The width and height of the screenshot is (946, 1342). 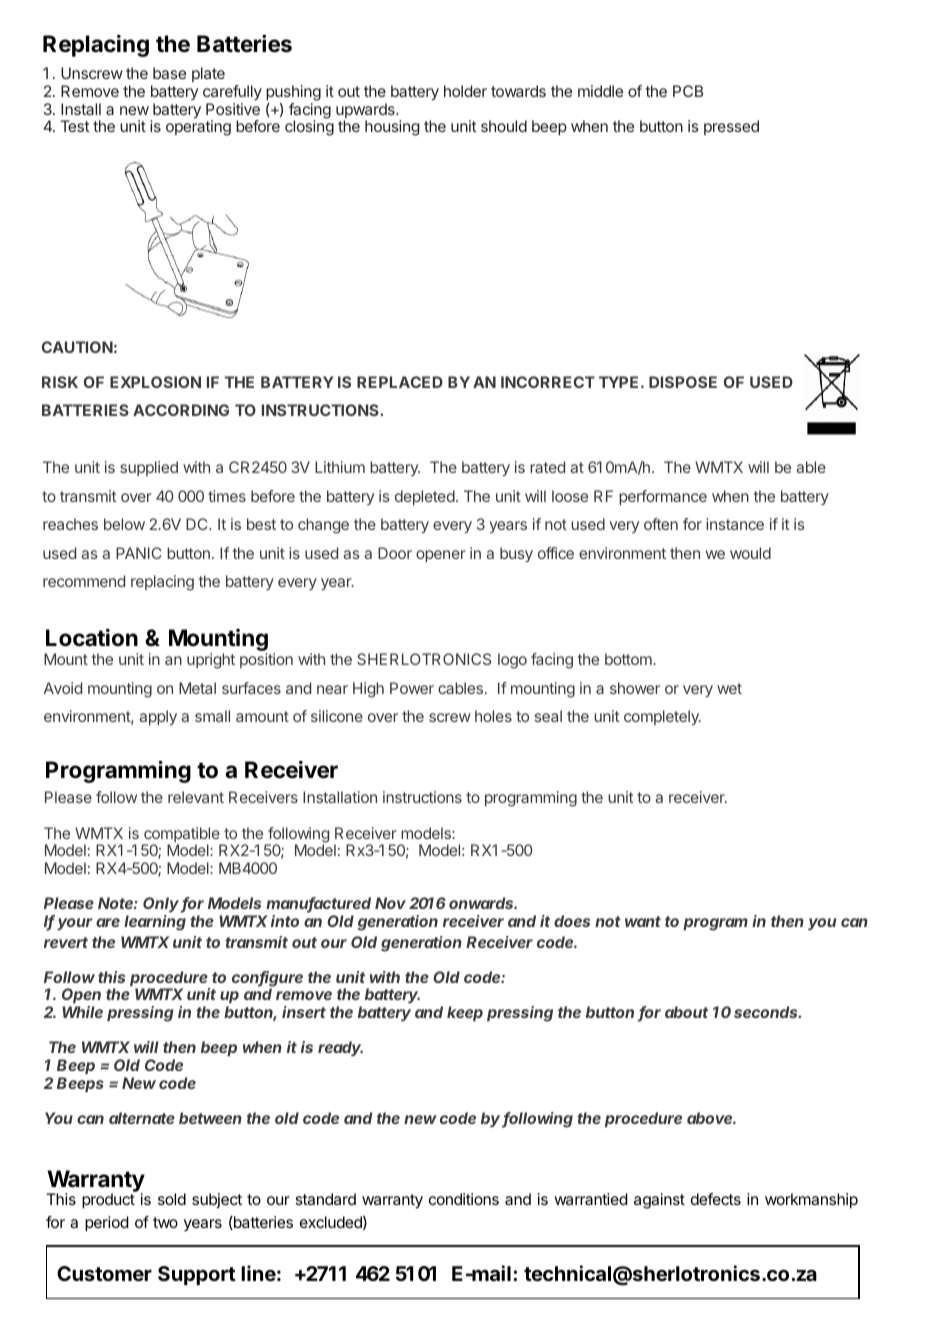 I want to click on two, so click(x=165, y=1222).
